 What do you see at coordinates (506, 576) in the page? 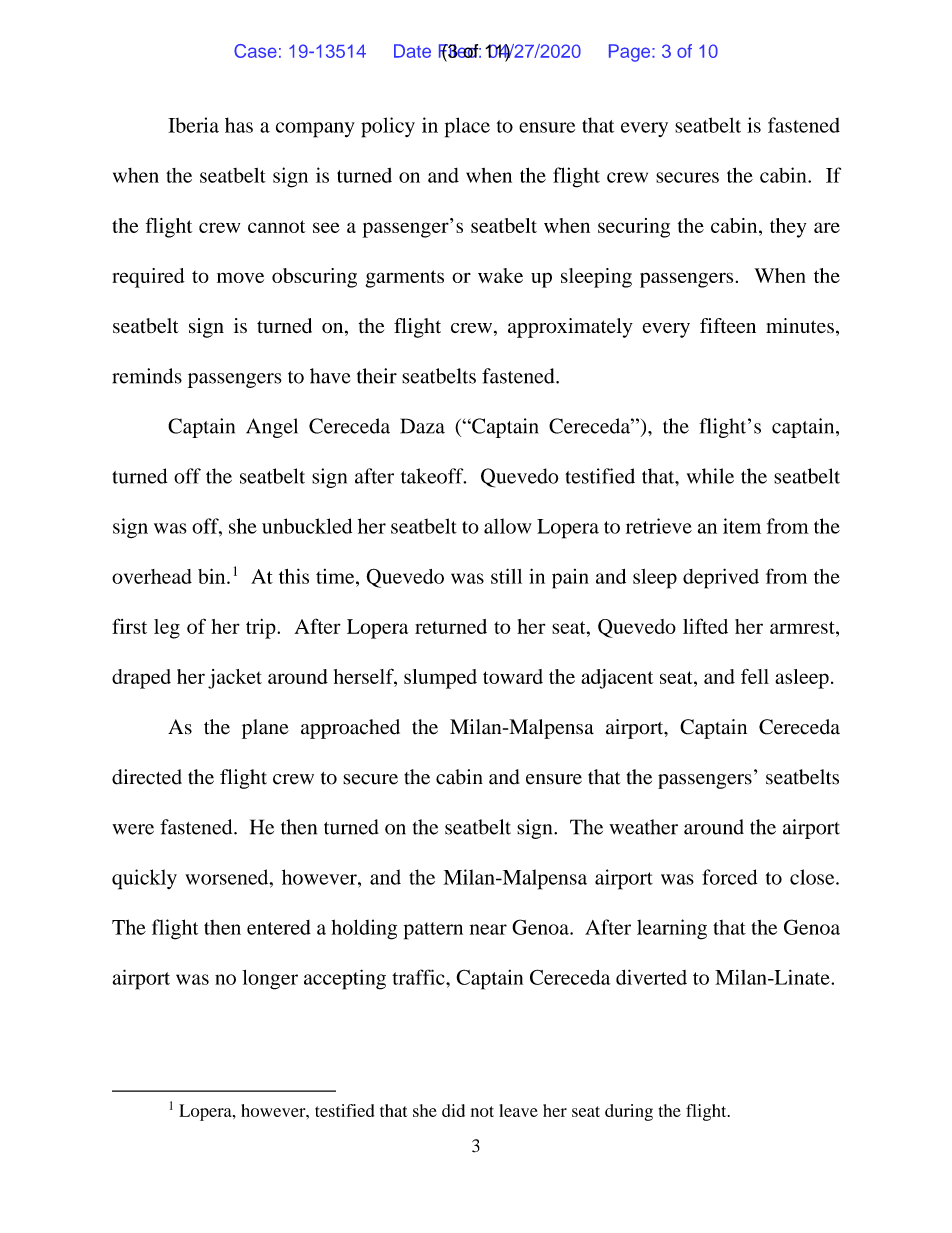
I see `still` at bounding box center [506, 576].
